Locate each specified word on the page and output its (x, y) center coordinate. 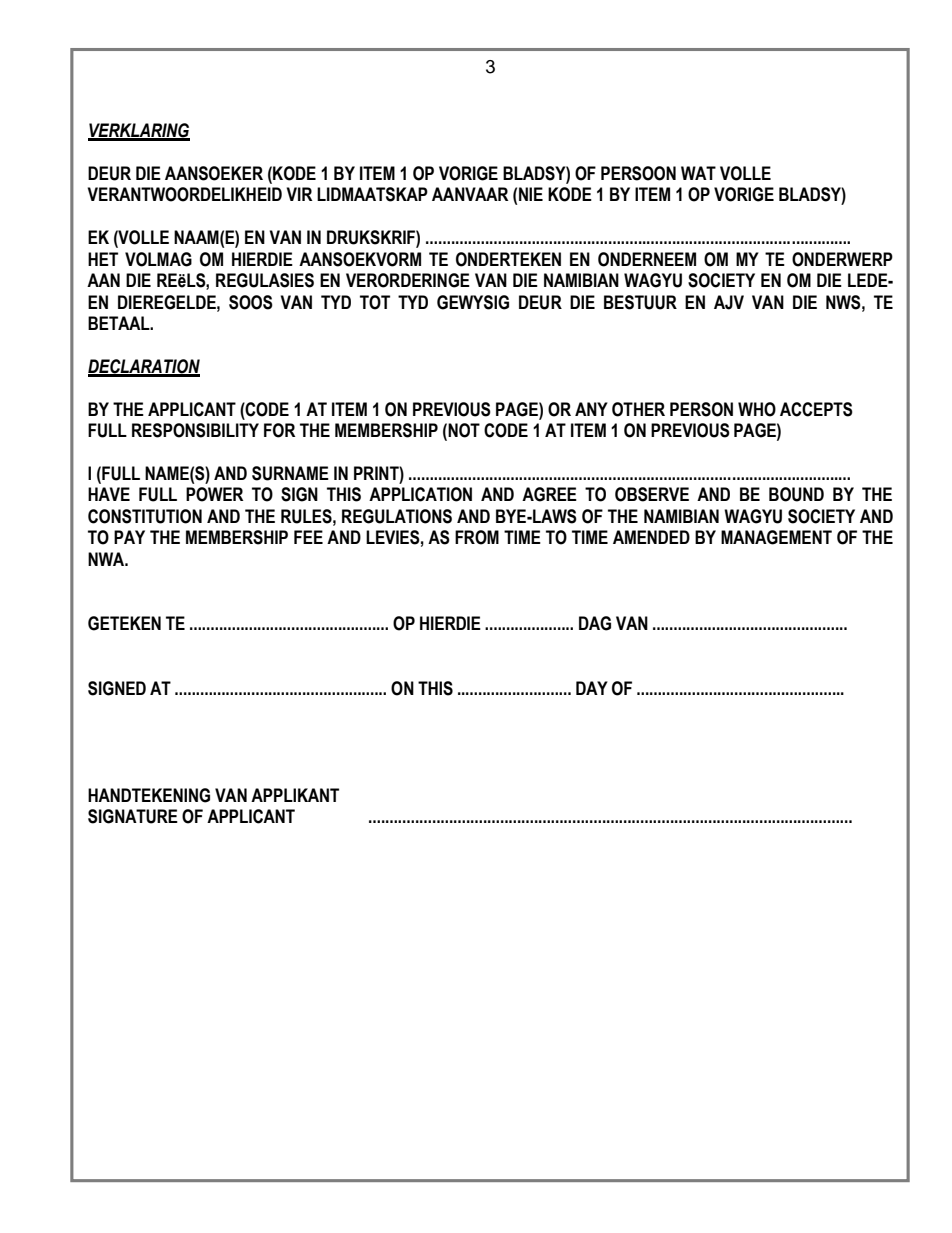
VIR (299, 194)
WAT (698, 173)
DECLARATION (144, 367)
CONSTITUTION (145, 516)
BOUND (796, 494)
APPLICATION (420, 494)
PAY (129, 537)
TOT (375, 302)
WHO (757, 409)
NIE (531, 194)
